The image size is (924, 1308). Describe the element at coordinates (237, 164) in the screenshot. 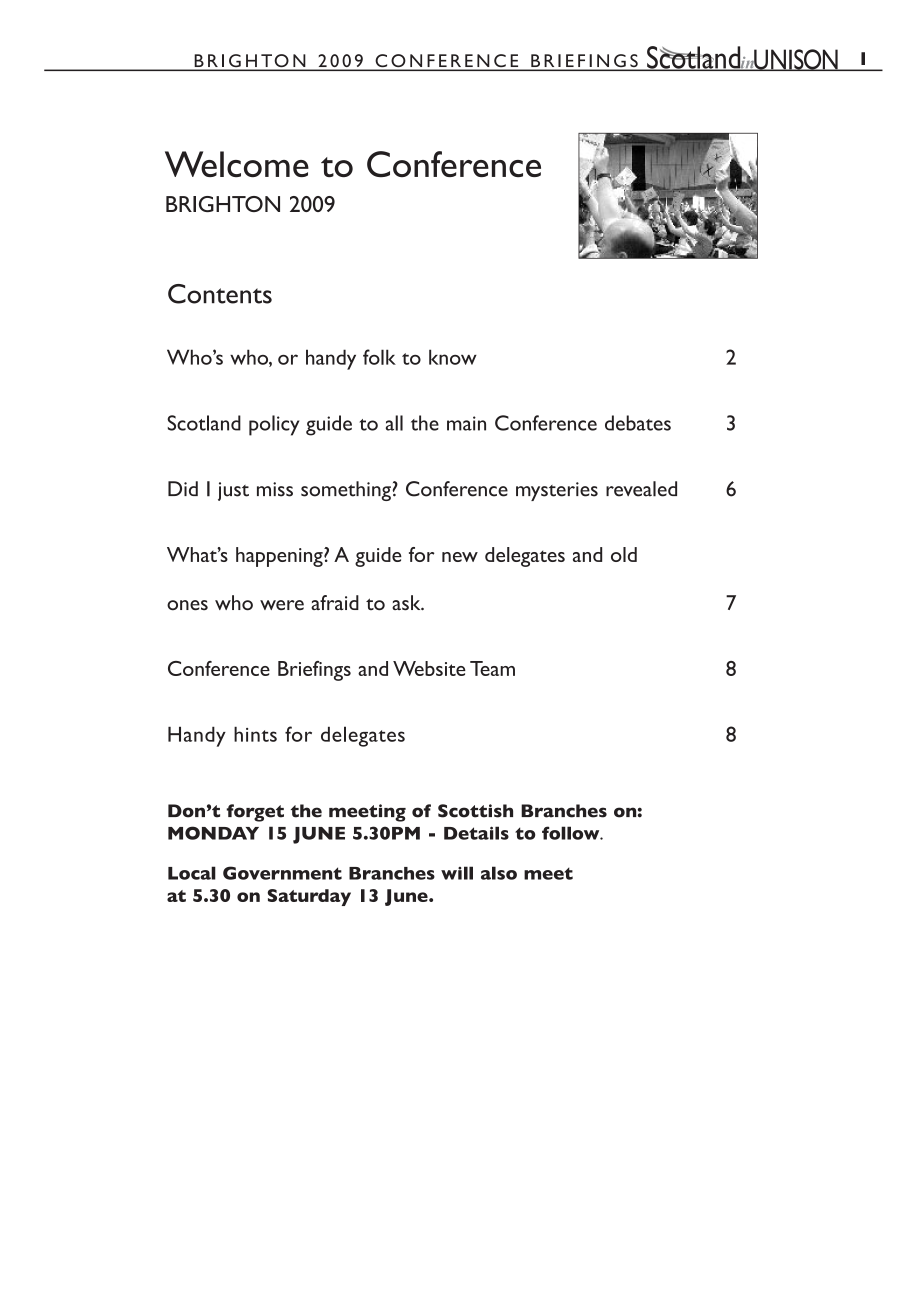

I see `Welcome` at that location.
